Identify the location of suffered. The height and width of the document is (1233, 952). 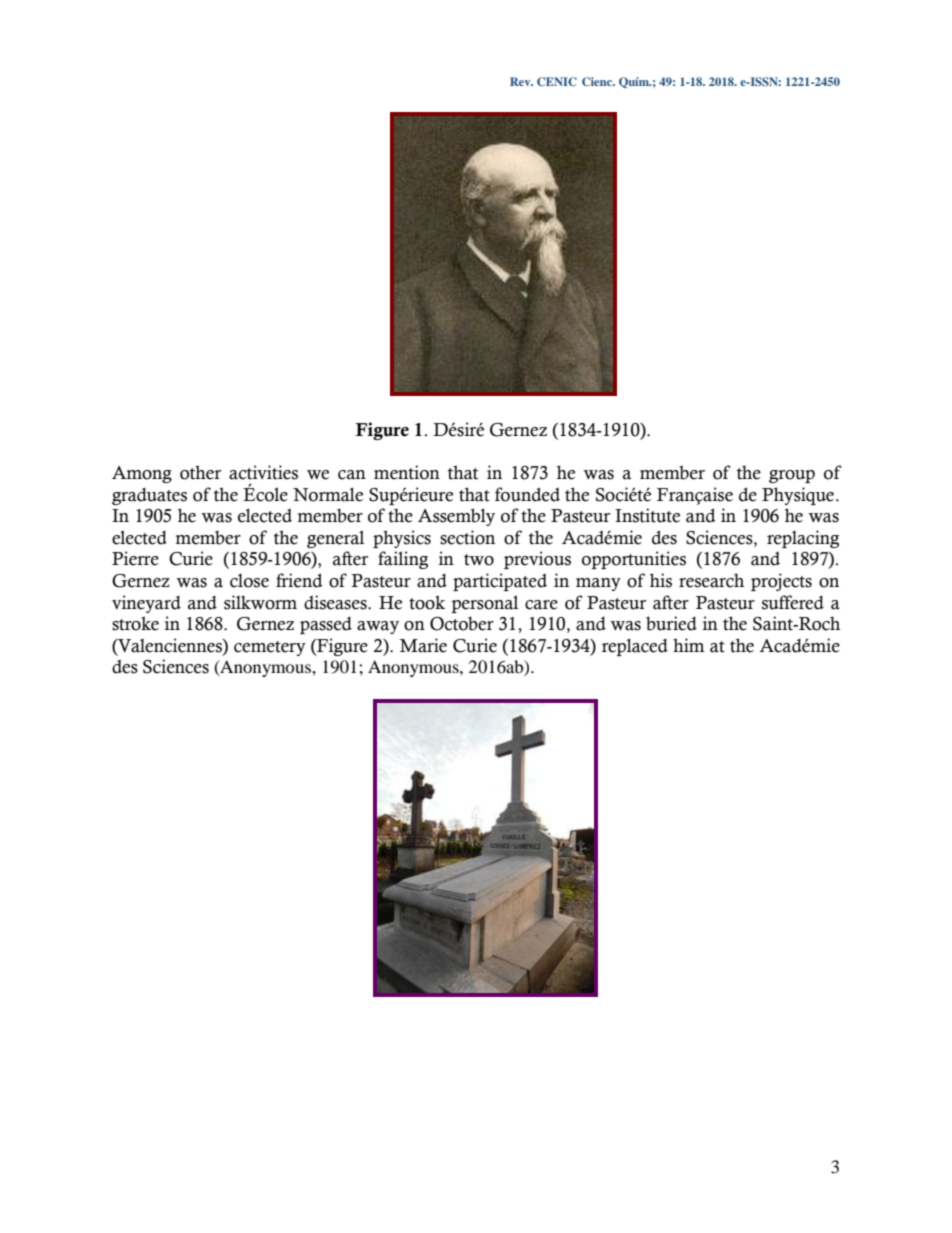
(793, 602).
